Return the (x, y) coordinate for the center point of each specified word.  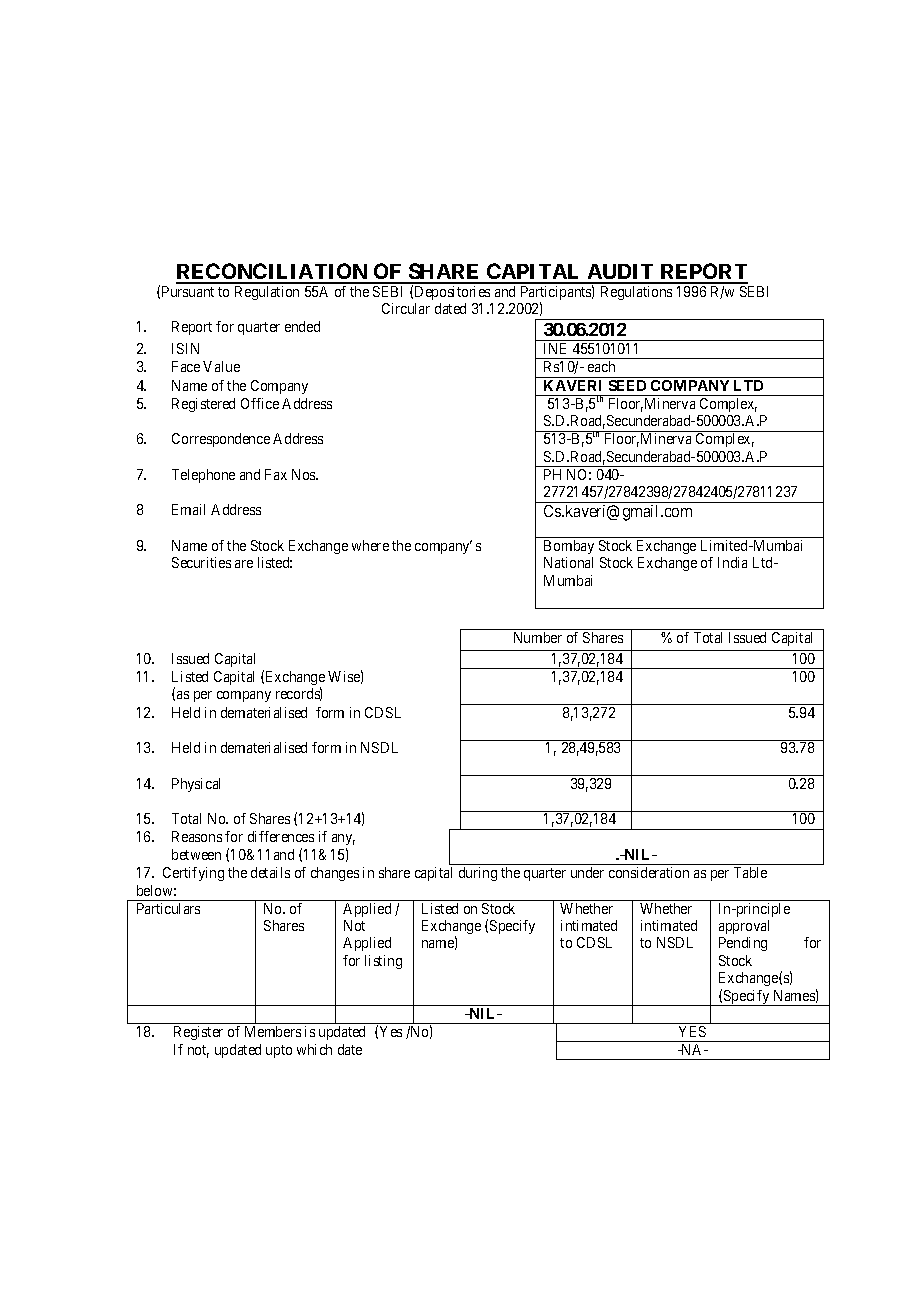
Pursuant (188, 291)
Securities (201, 562)
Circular (406, 308)
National (568, 562)
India (732, 562)
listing (383, 962)
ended (302, 326)
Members (273, 1031)
